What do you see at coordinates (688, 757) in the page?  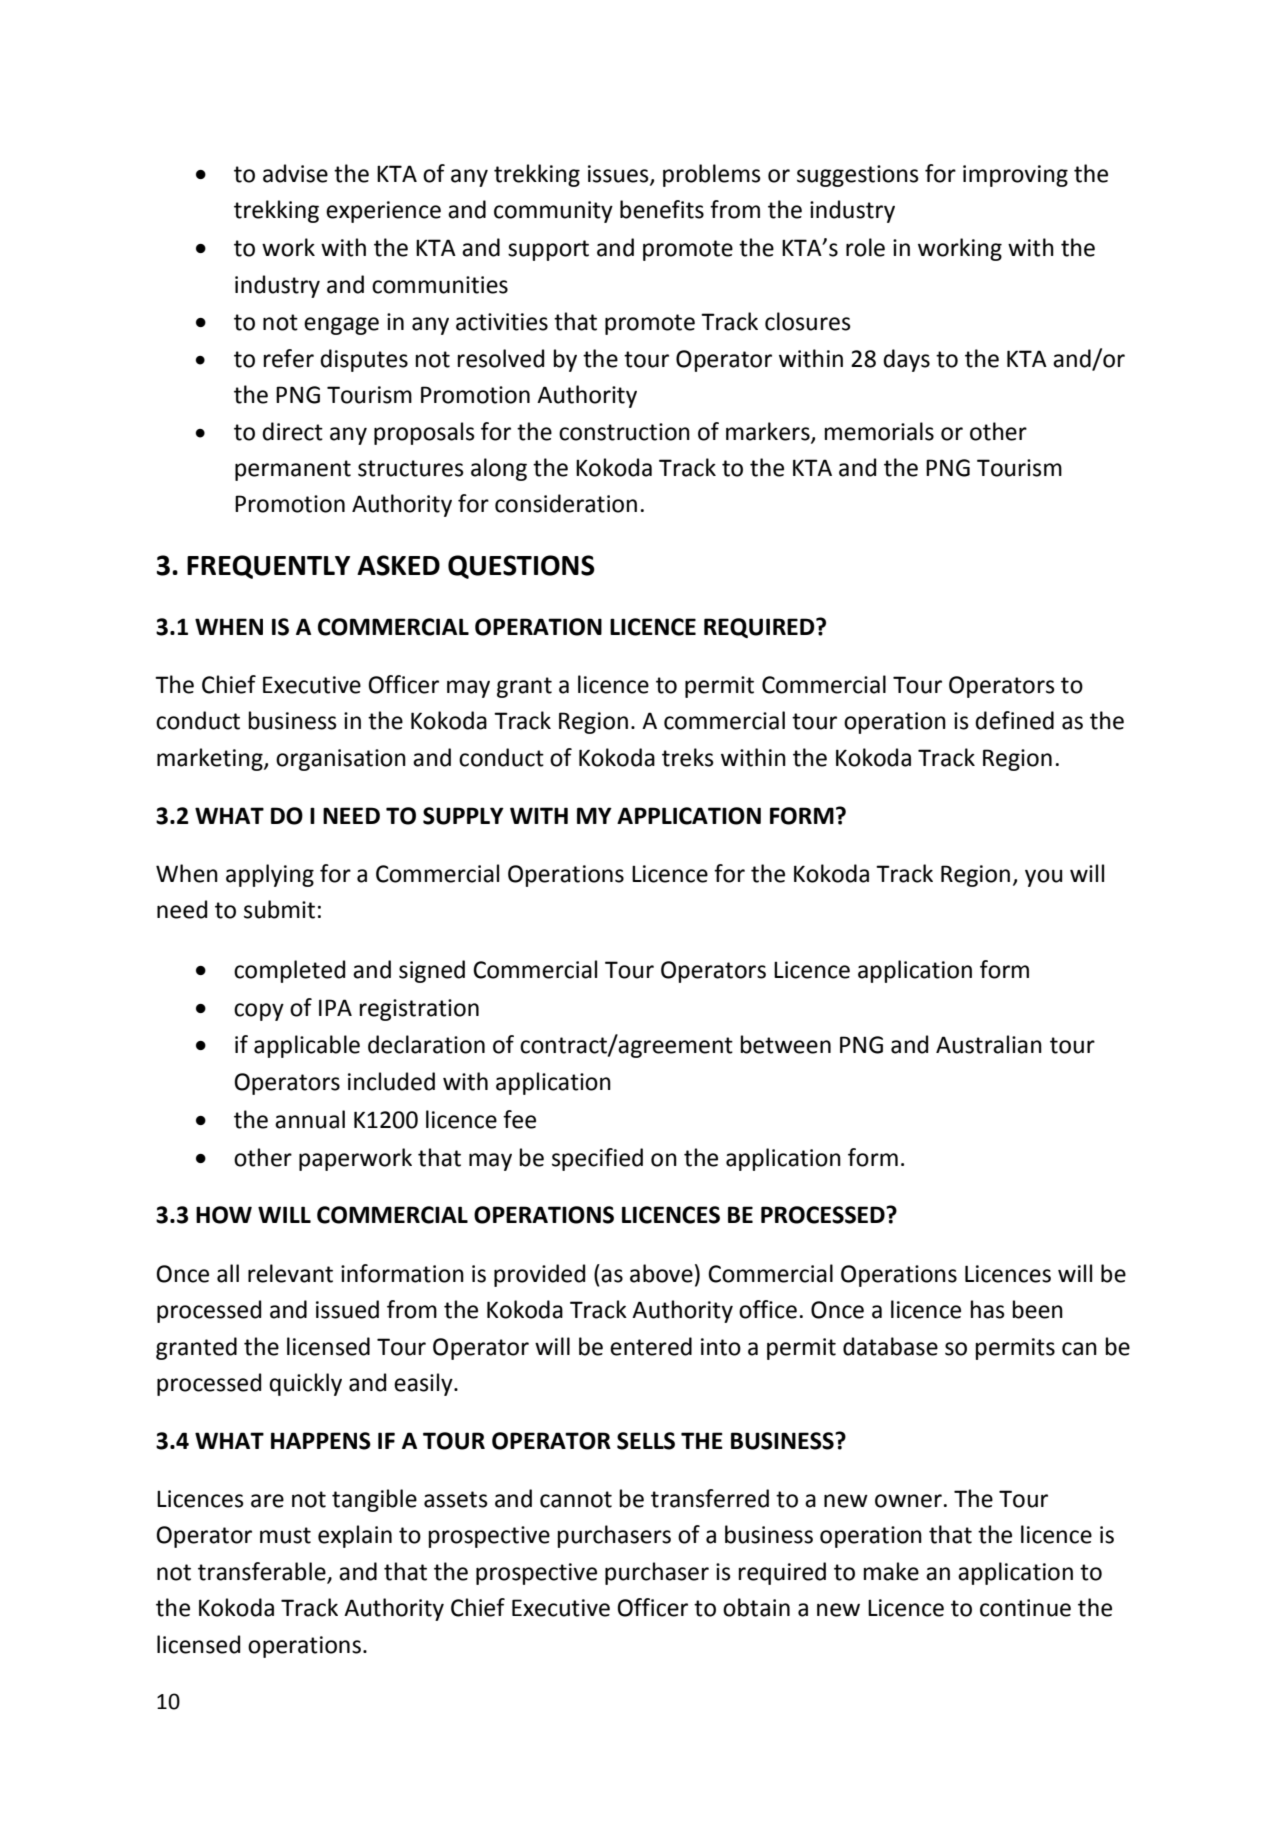 I see `treks` at bounding box center [688, 757].
